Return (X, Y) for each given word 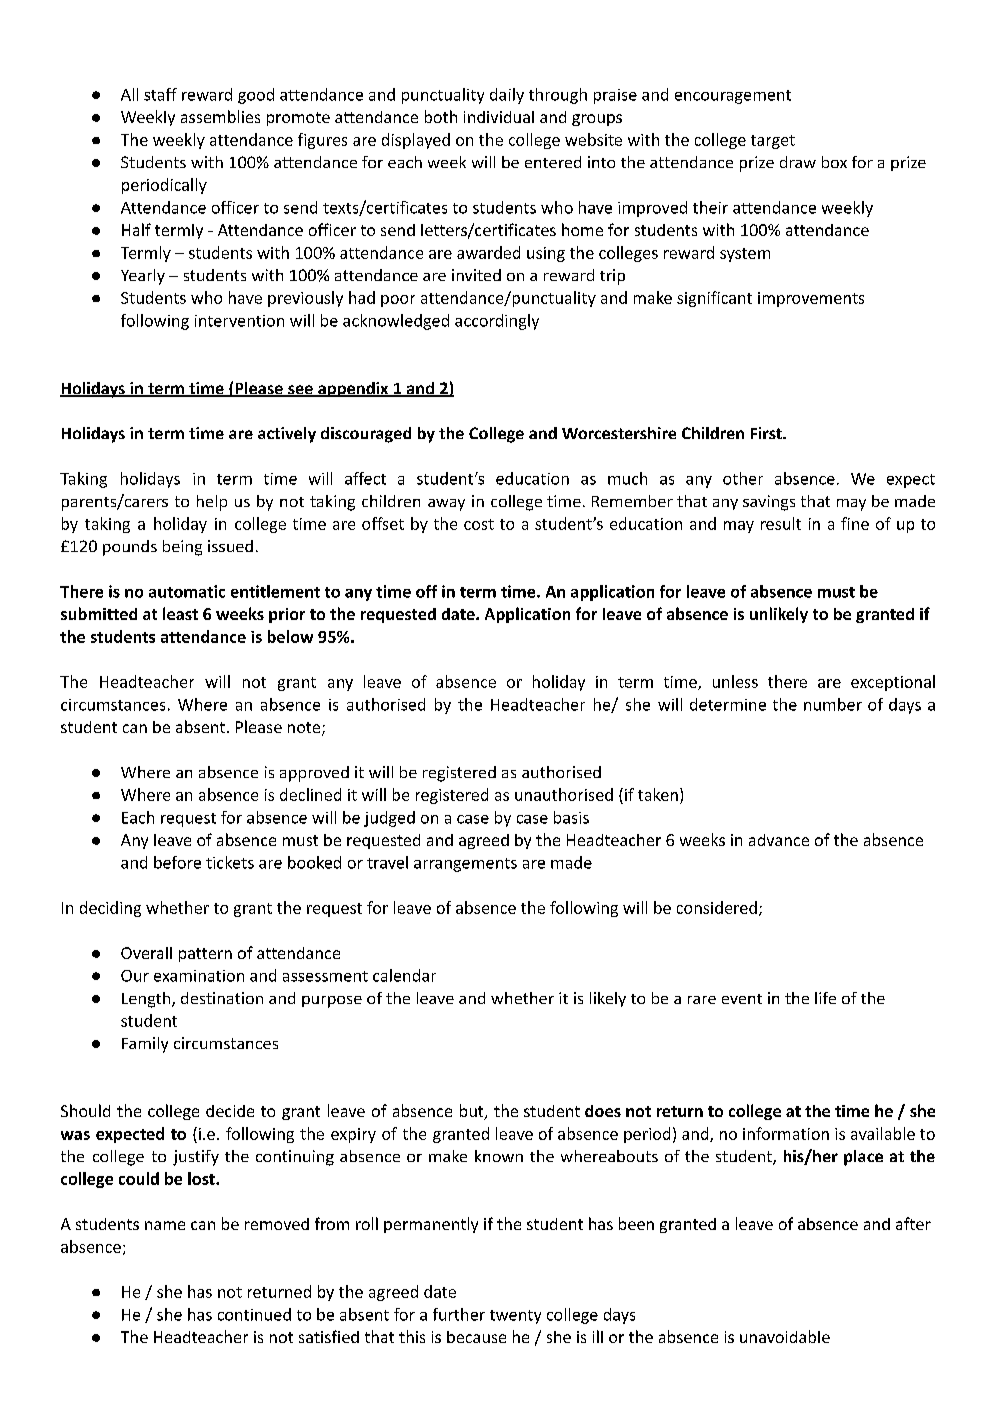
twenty (515, 1317)
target (773, 142)
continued (254, 1314)
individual (499, 117)
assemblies (220, 116)
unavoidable (785, 1336)
